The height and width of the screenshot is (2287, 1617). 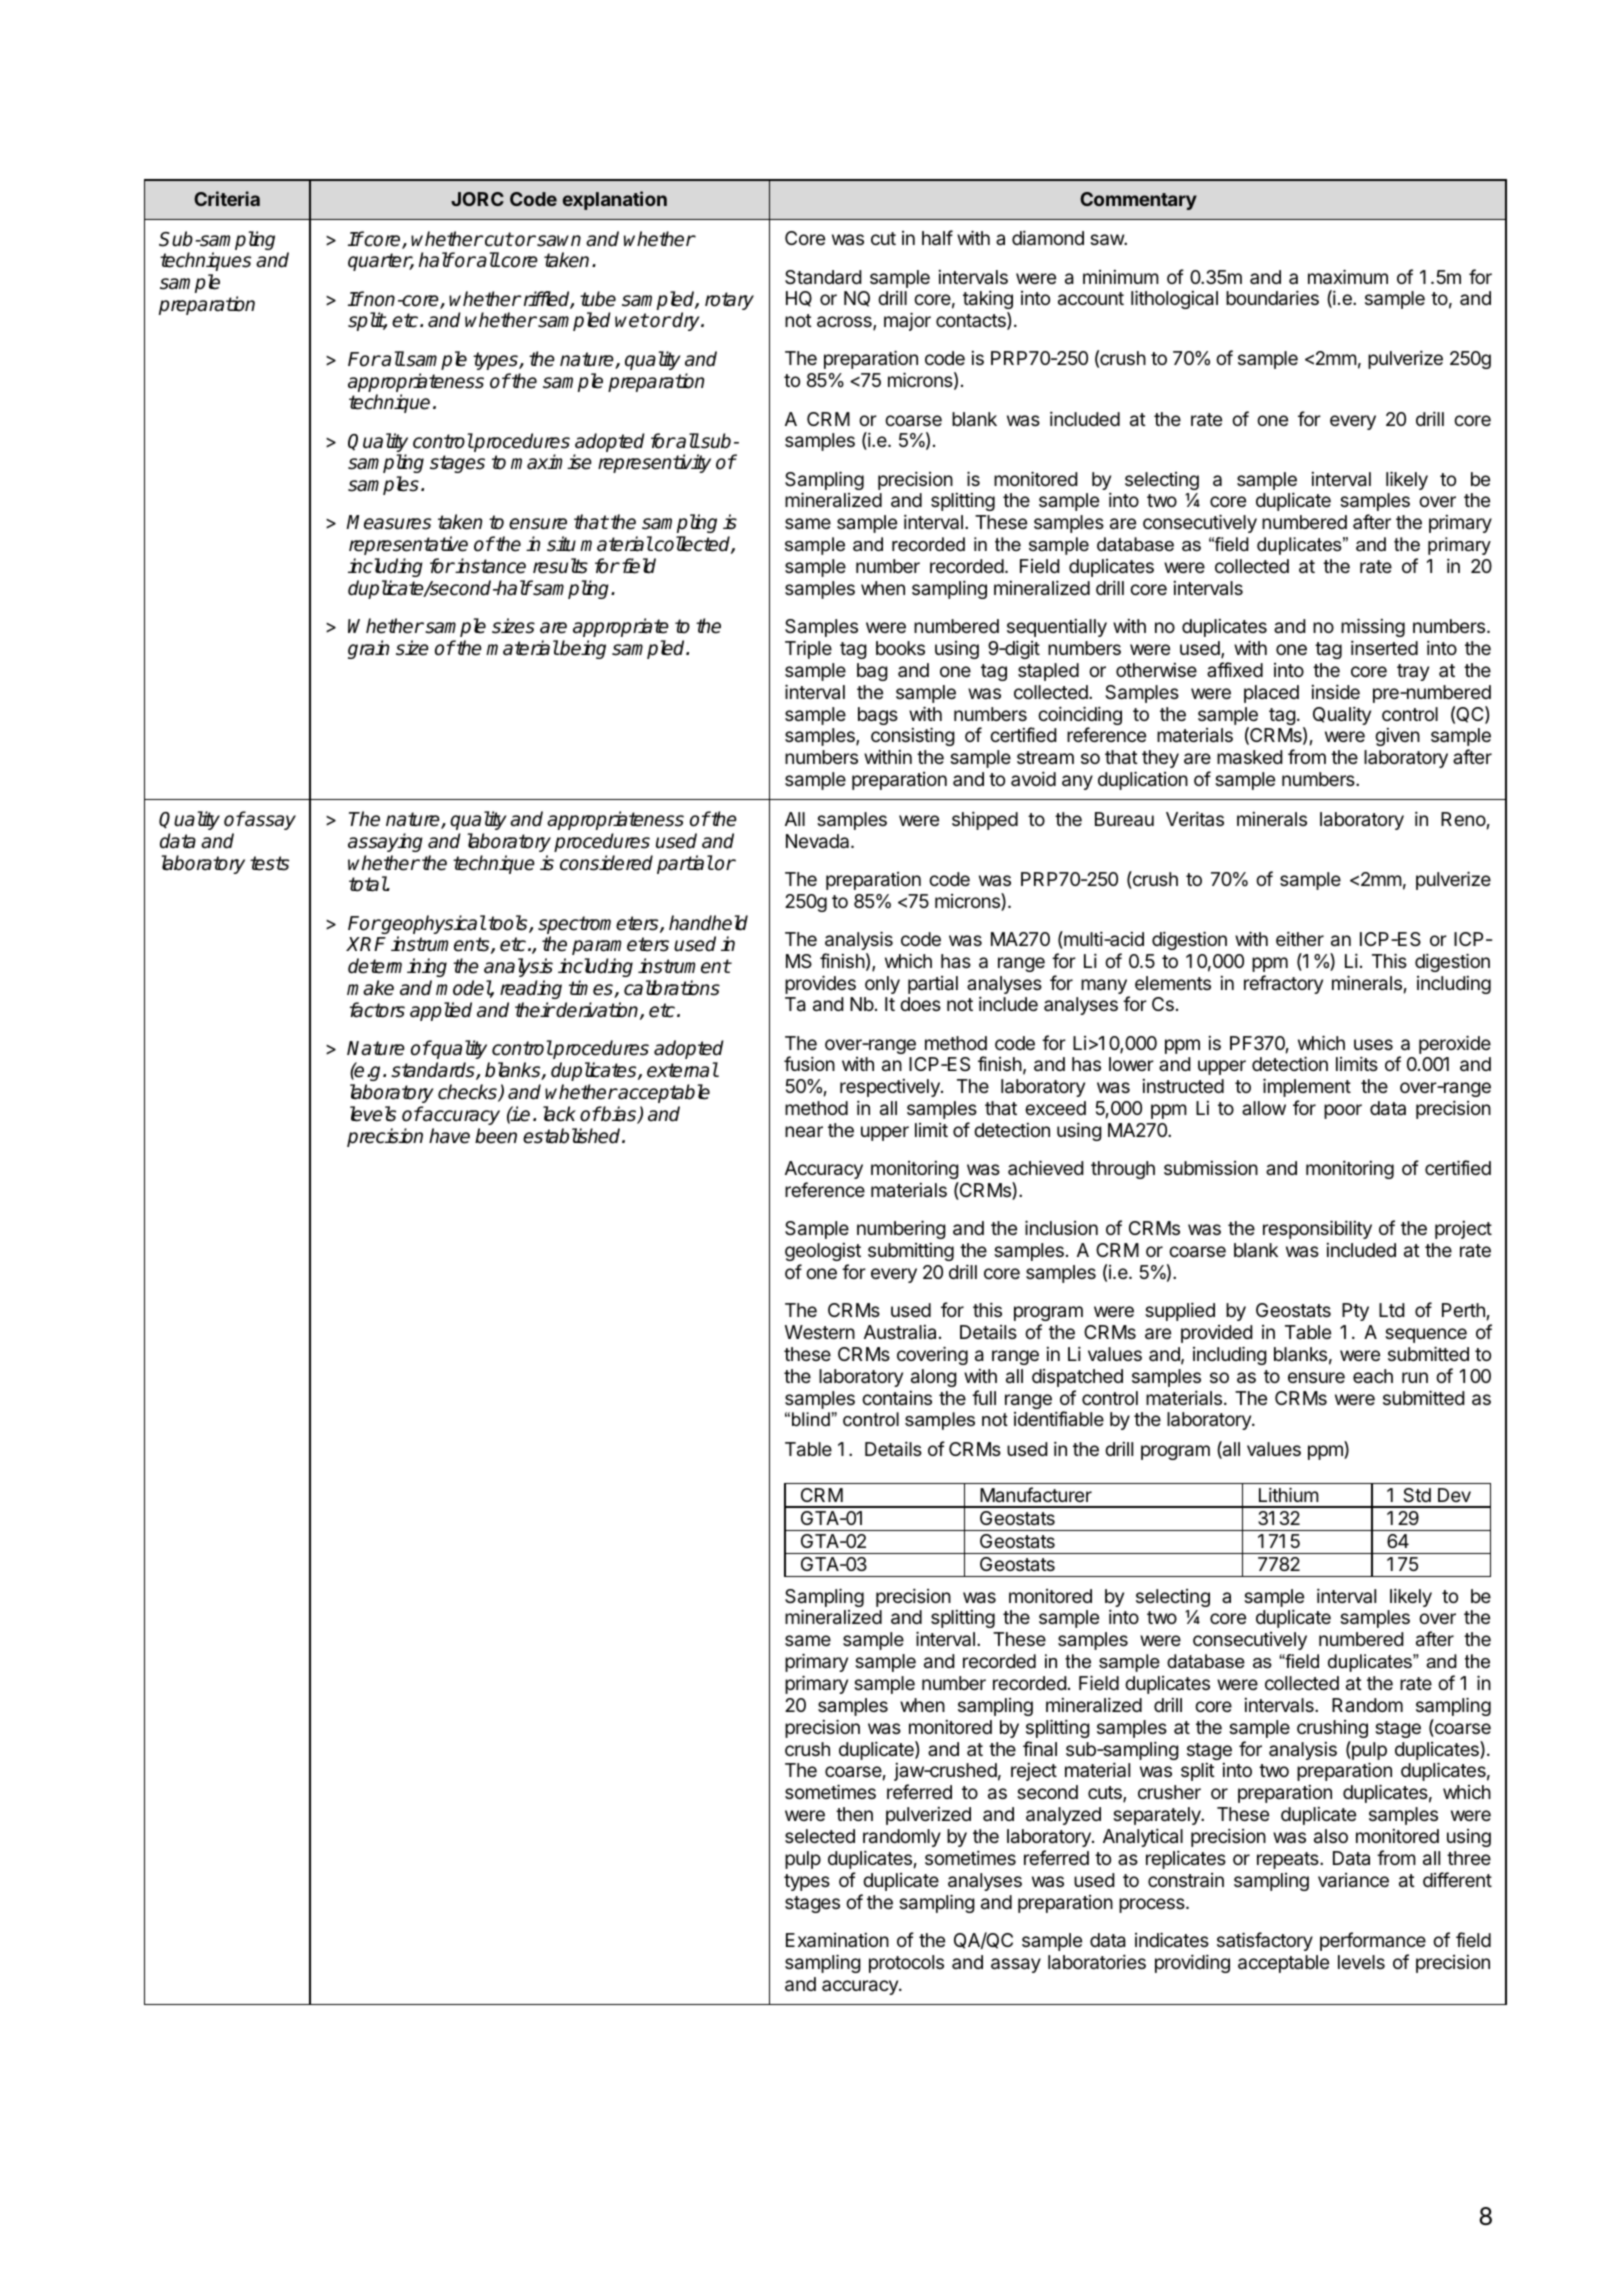 I want to click on across, so click(x=845, y=323).
